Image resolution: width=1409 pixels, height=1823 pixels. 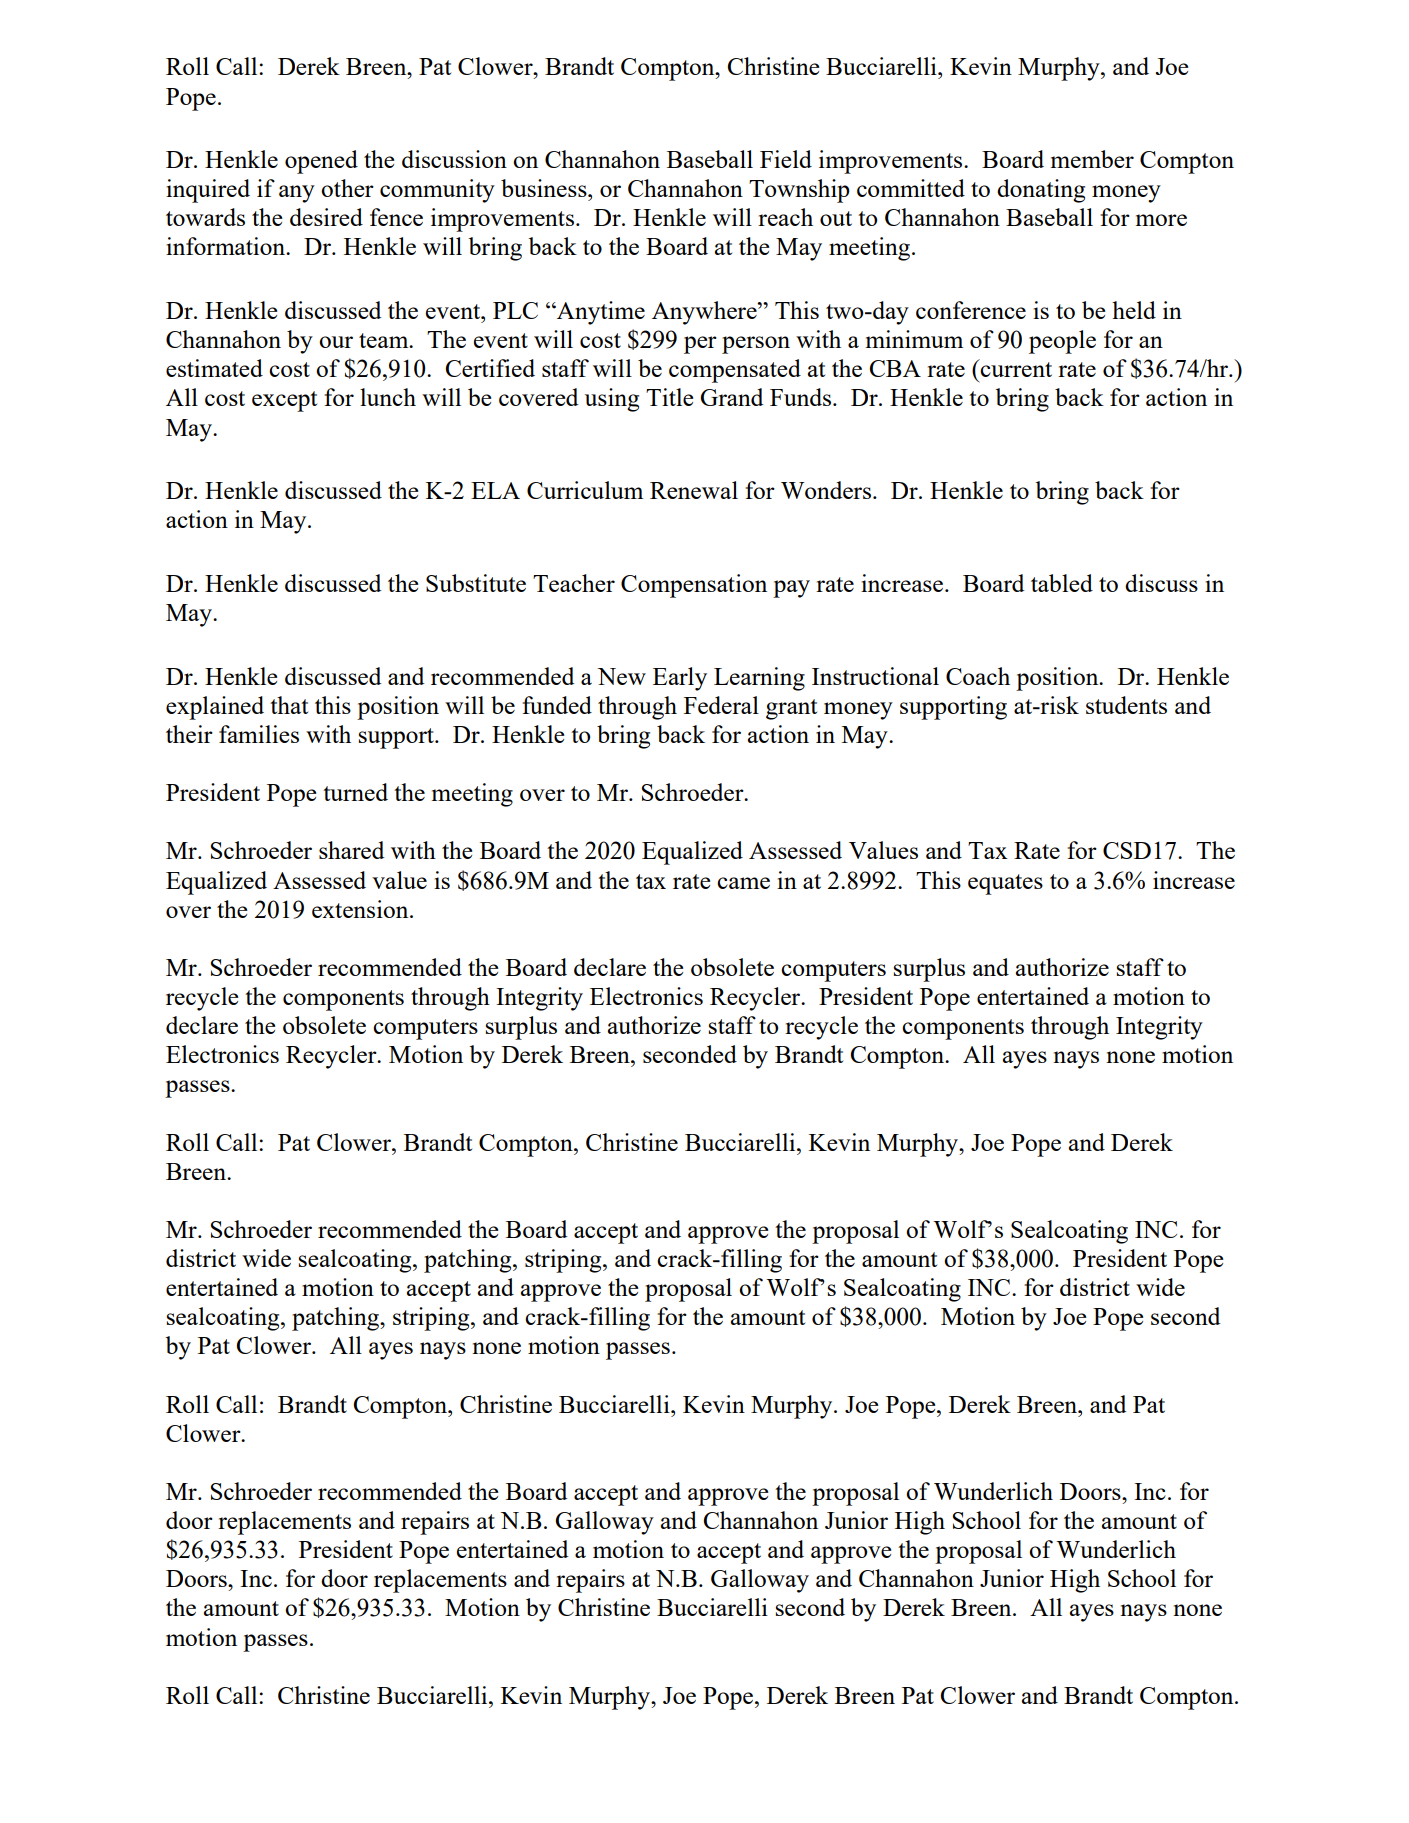 What do you see at coordinates (694, 586) in the document?
I see `Compensation` at bounding box center [694, 586].
